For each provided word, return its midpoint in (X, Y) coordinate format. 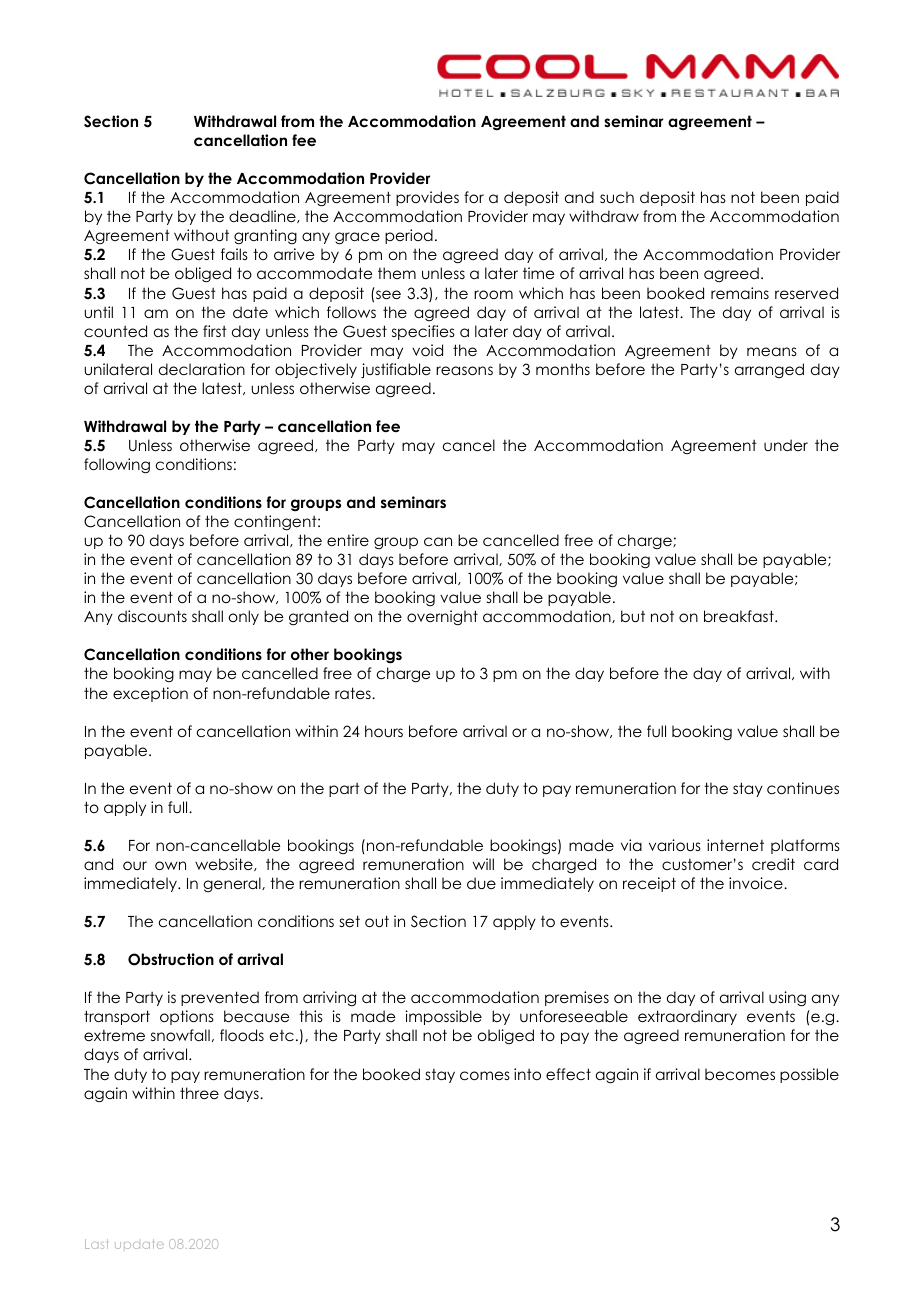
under (786, 445)
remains (740, 293)
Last (96, 1244)
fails (234, 254)
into (527, 1074)
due (481, 883)
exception (150, 694)
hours (384, 731)
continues (803, 788)
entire (348, 540)
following (117, 466)
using (787, 999)
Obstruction (171, 959)
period (409, 236)
